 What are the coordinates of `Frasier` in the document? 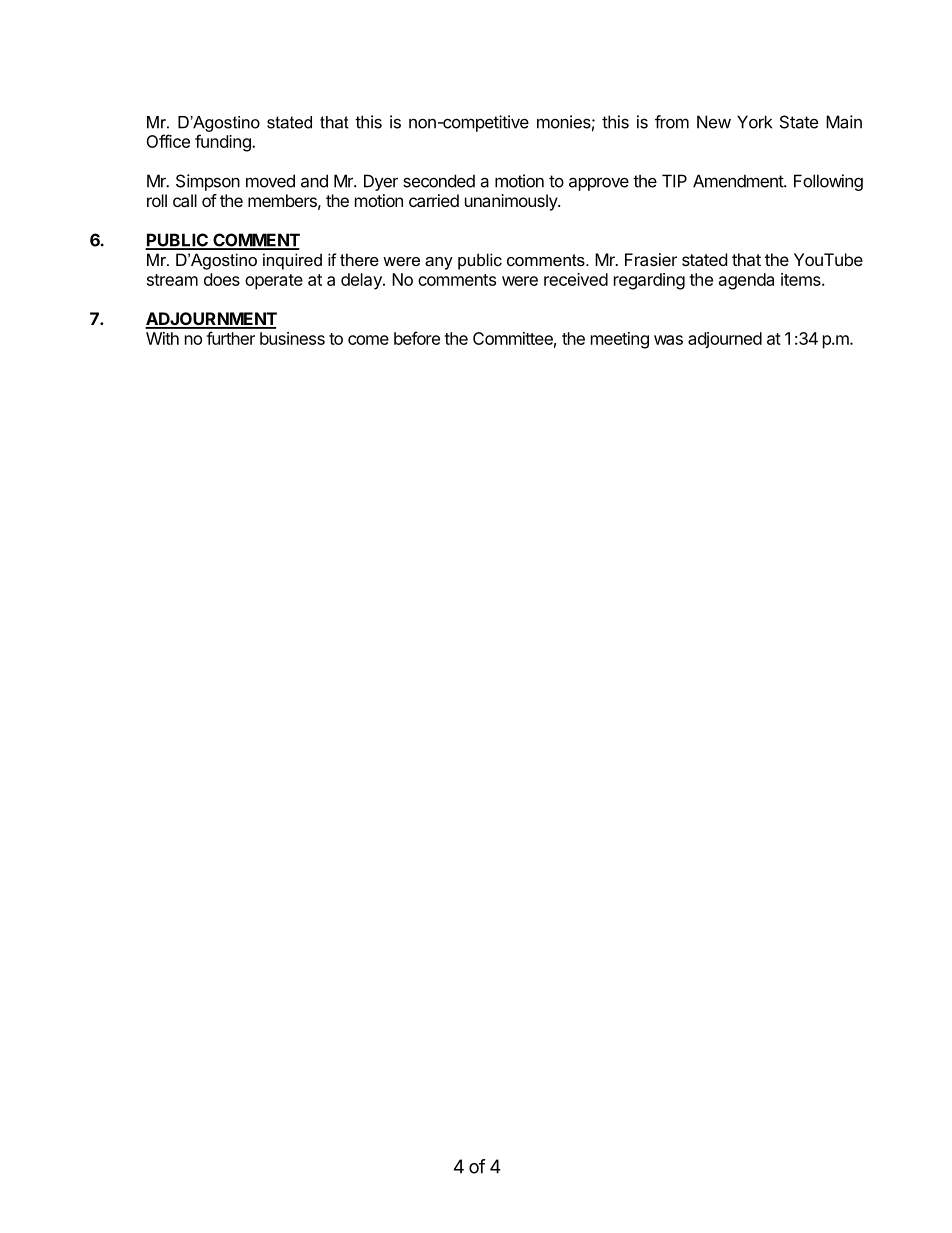 It's located at (651, 259).
